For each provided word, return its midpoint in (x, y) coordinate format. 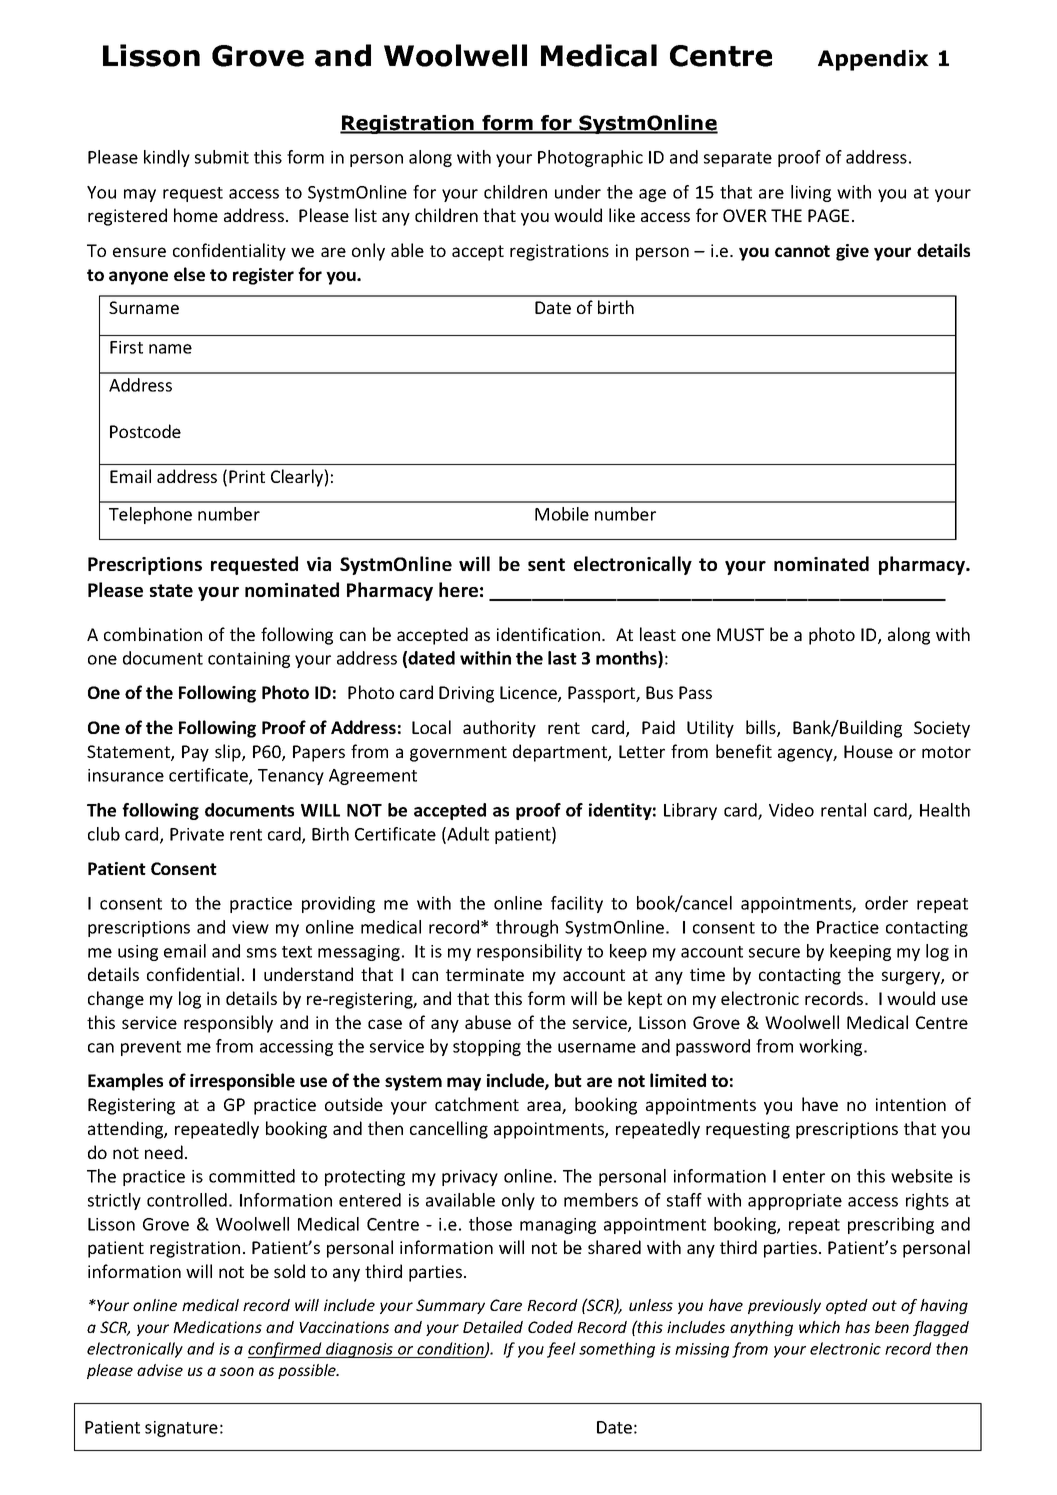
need (164, 1152)
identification (548, 634)
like (622, 215)
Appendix (873, 60)
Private (197, 834)
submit (222, 157)
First (126, 347)
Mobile (562, 514)
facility (577, 904)
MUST (740, 634)
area (545, 1107)
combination (153, 634)
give (852, 252)
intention (911, 1104)
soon (237, 1371)
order (886, 903)
